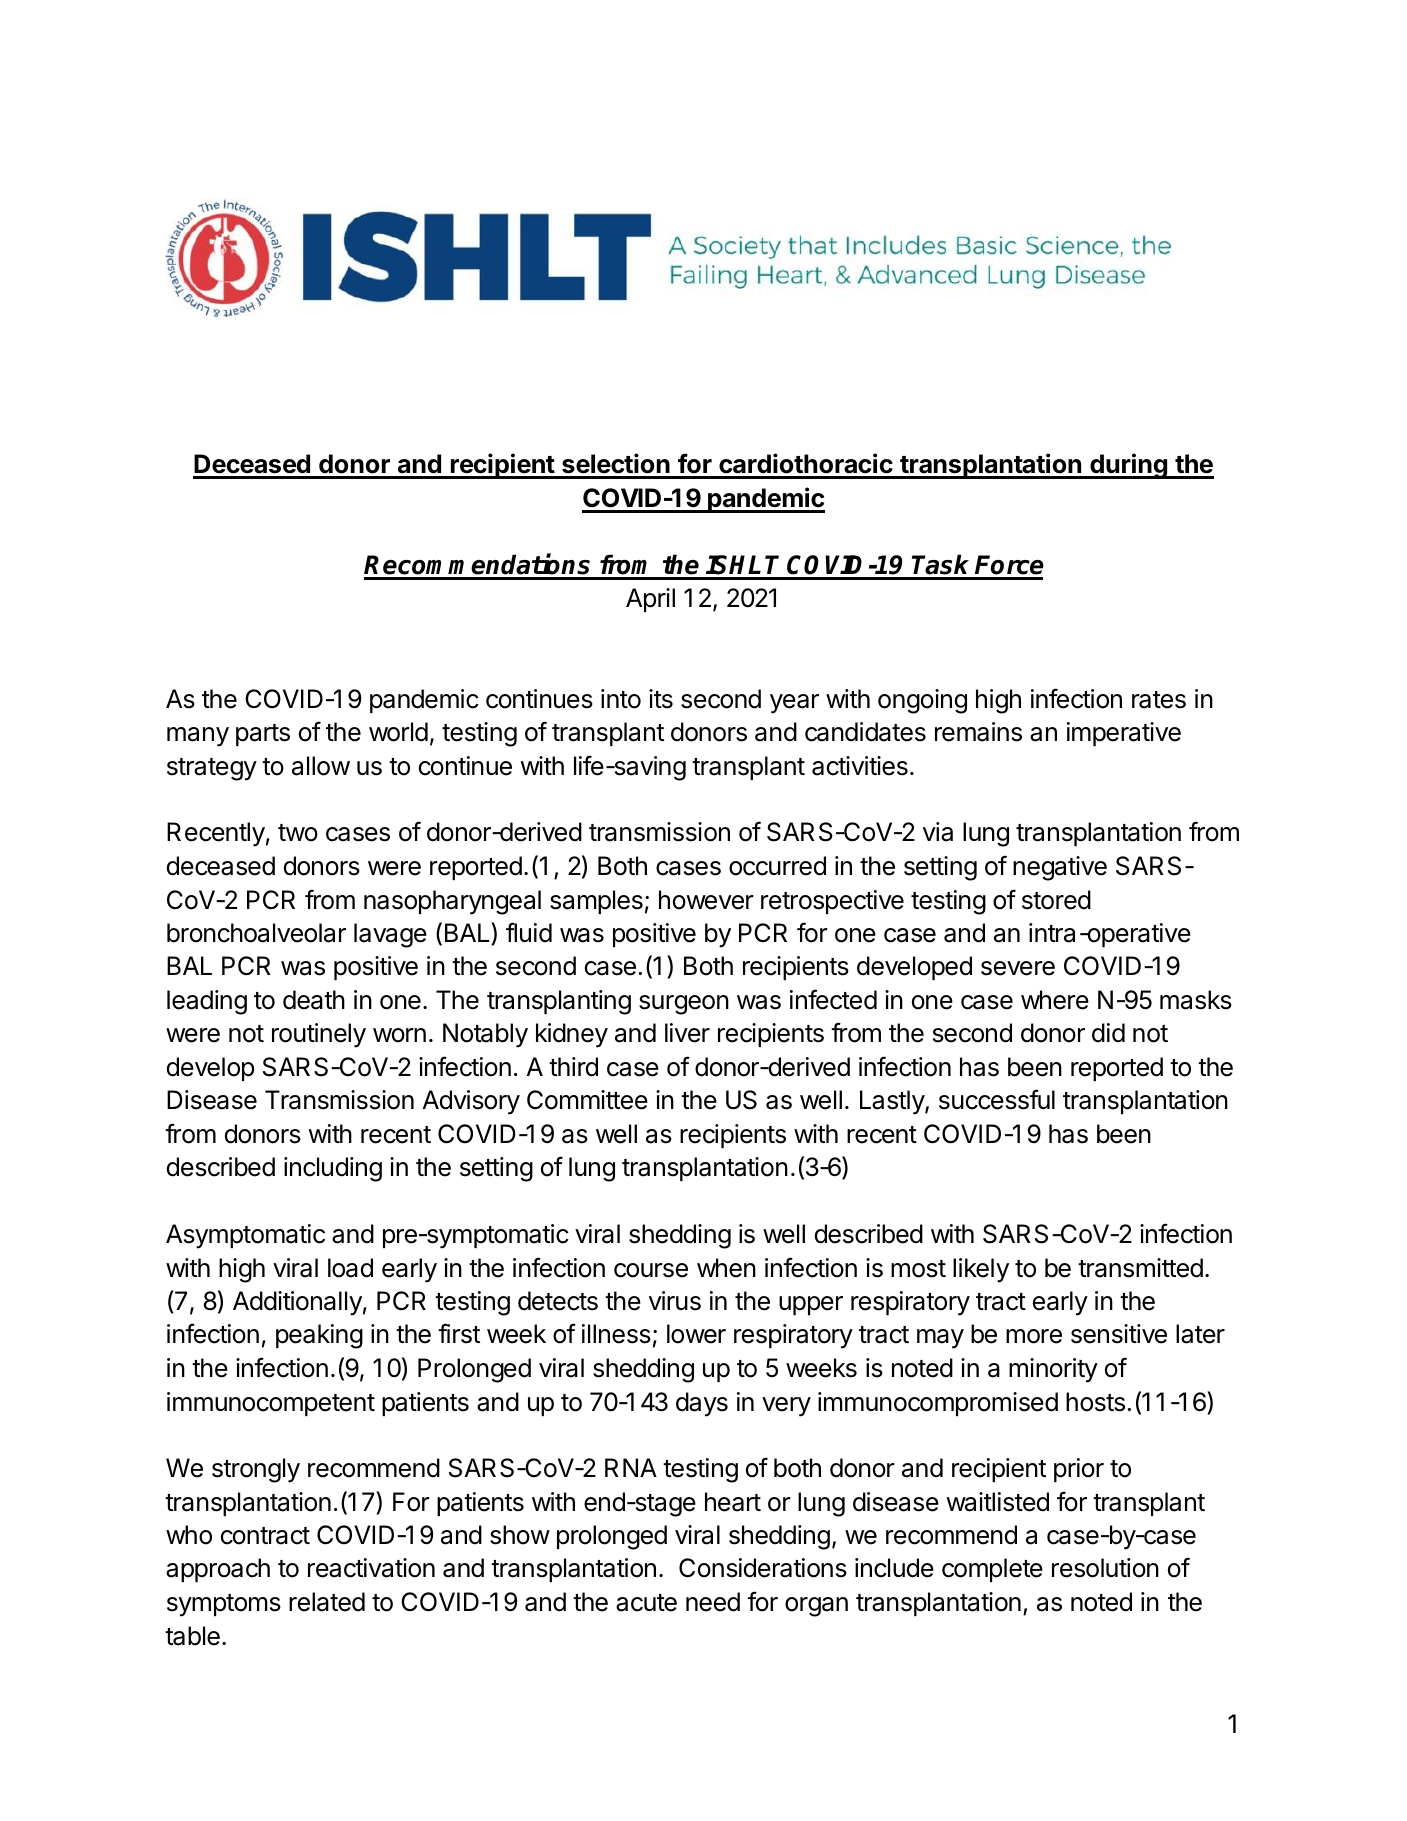  Describe the element at coordinates (327, 1602) in the document. I see `related` at that location.
